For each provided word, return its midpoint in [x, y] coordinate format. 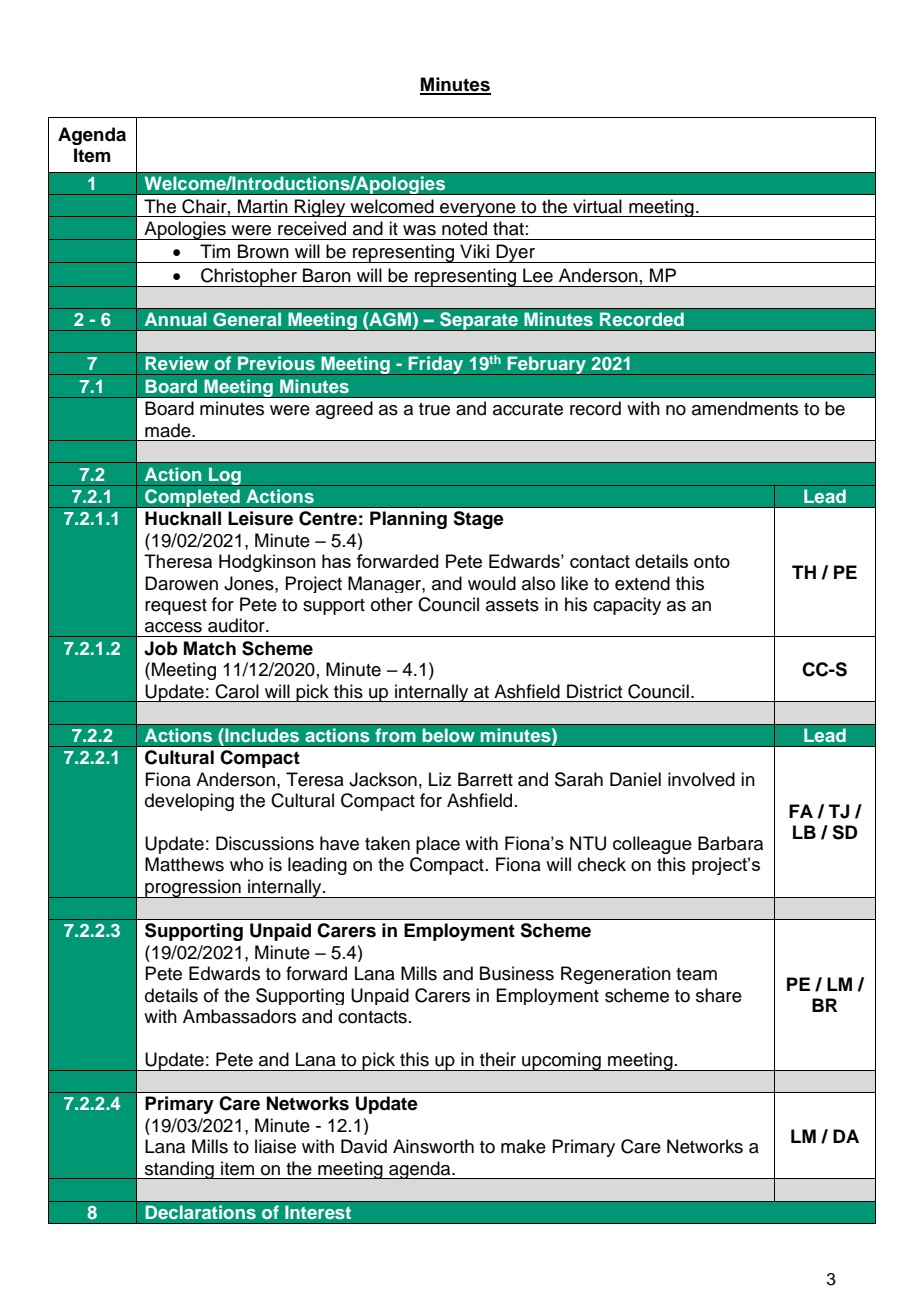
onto [712, 561]
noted [464, 228]
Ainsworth [433, 1146]
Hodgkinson [267, 563]
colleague [652, 845]
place [438, 845]
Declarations [200, 1212]
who [246, 864]
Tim [215, 251]
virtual [597, 206]
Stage [478, 520]
